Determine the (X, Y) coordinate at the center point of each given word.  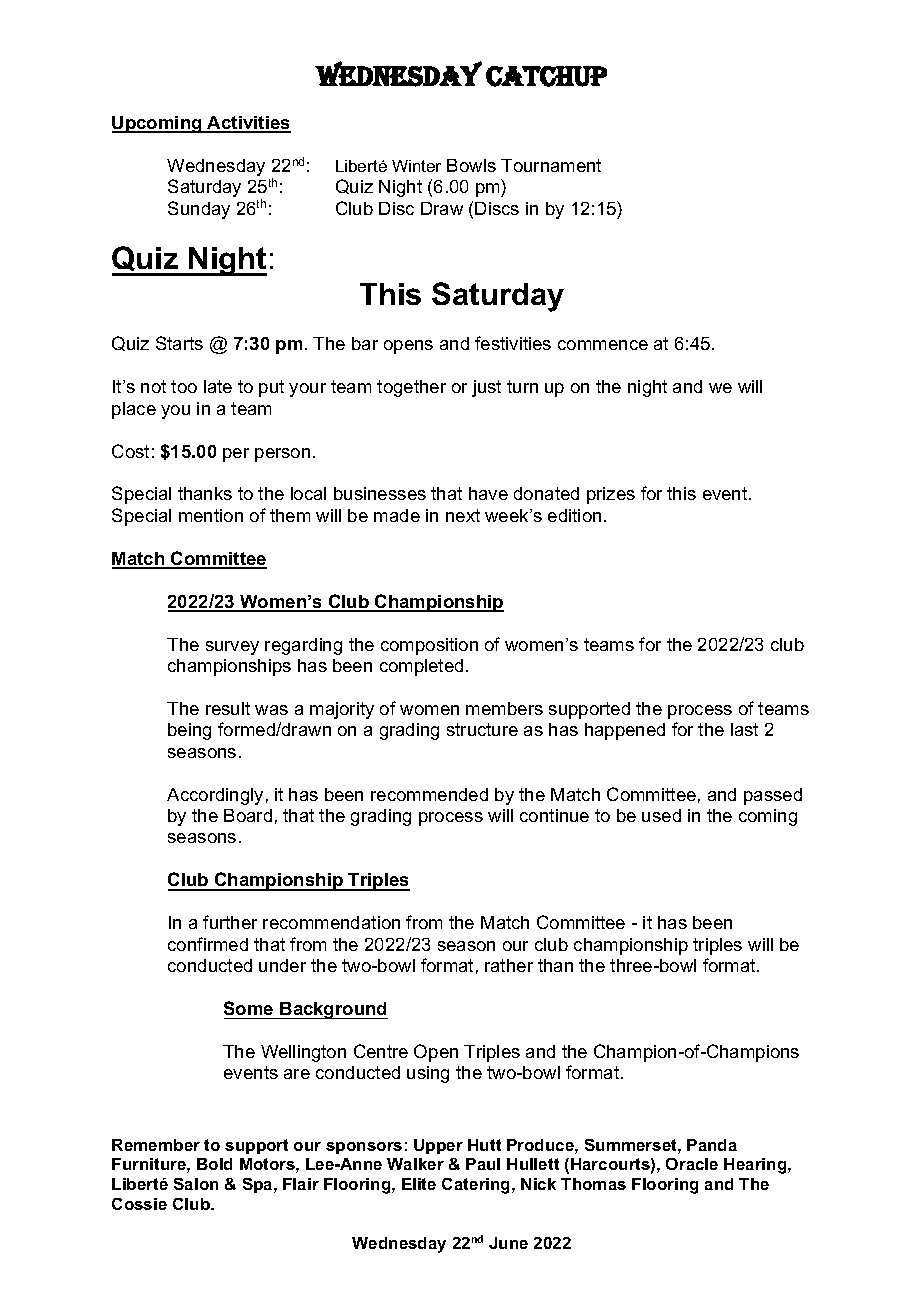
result (228, 708)
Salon (196, 1184)
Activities (248, 124)
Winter (416, 166)
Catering (477, 1186)
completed (421, 667)
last (744, 729)
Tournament (551, 165)
